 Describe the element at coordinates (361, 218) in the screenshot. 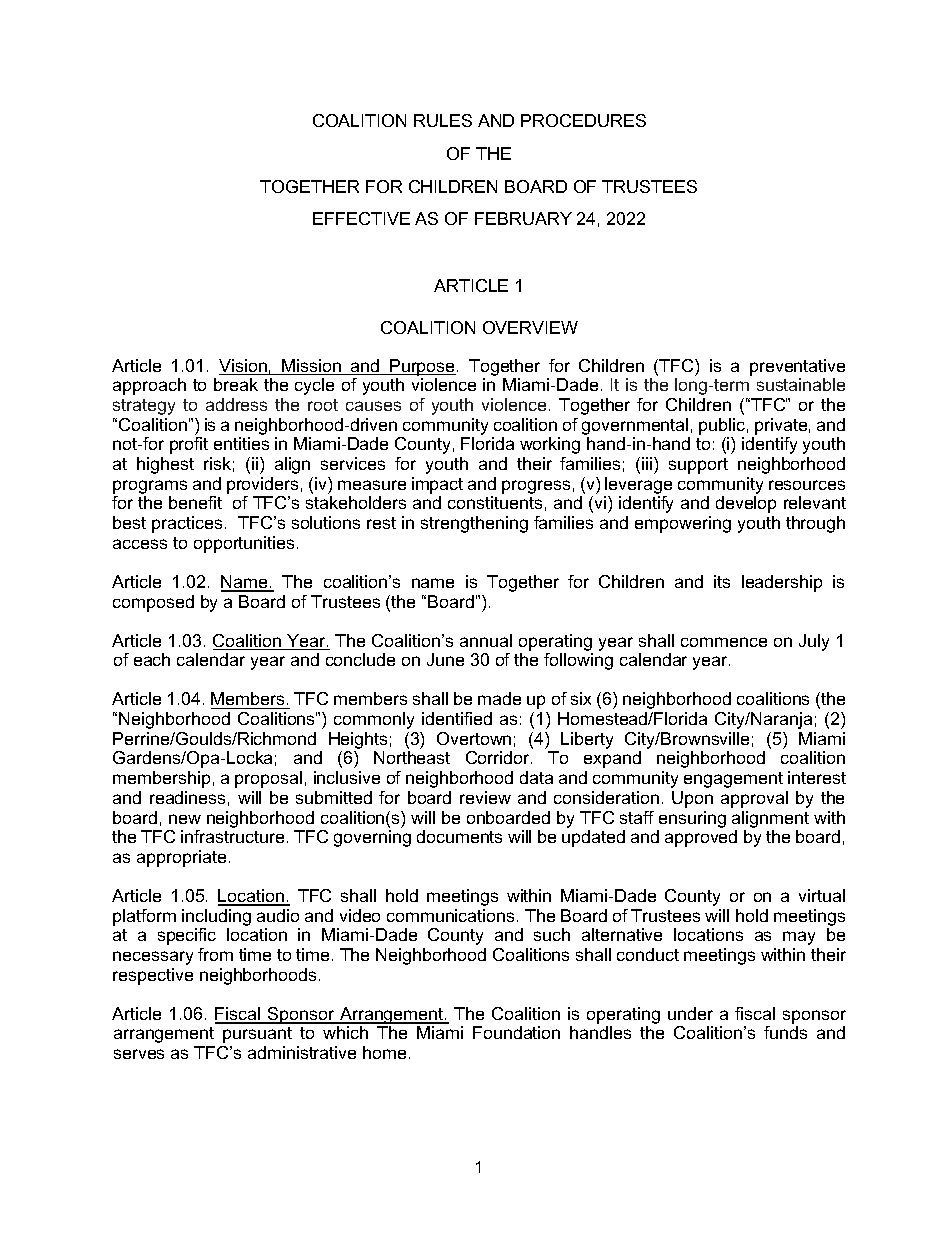

I see `EFFECTIVE` at that location.
